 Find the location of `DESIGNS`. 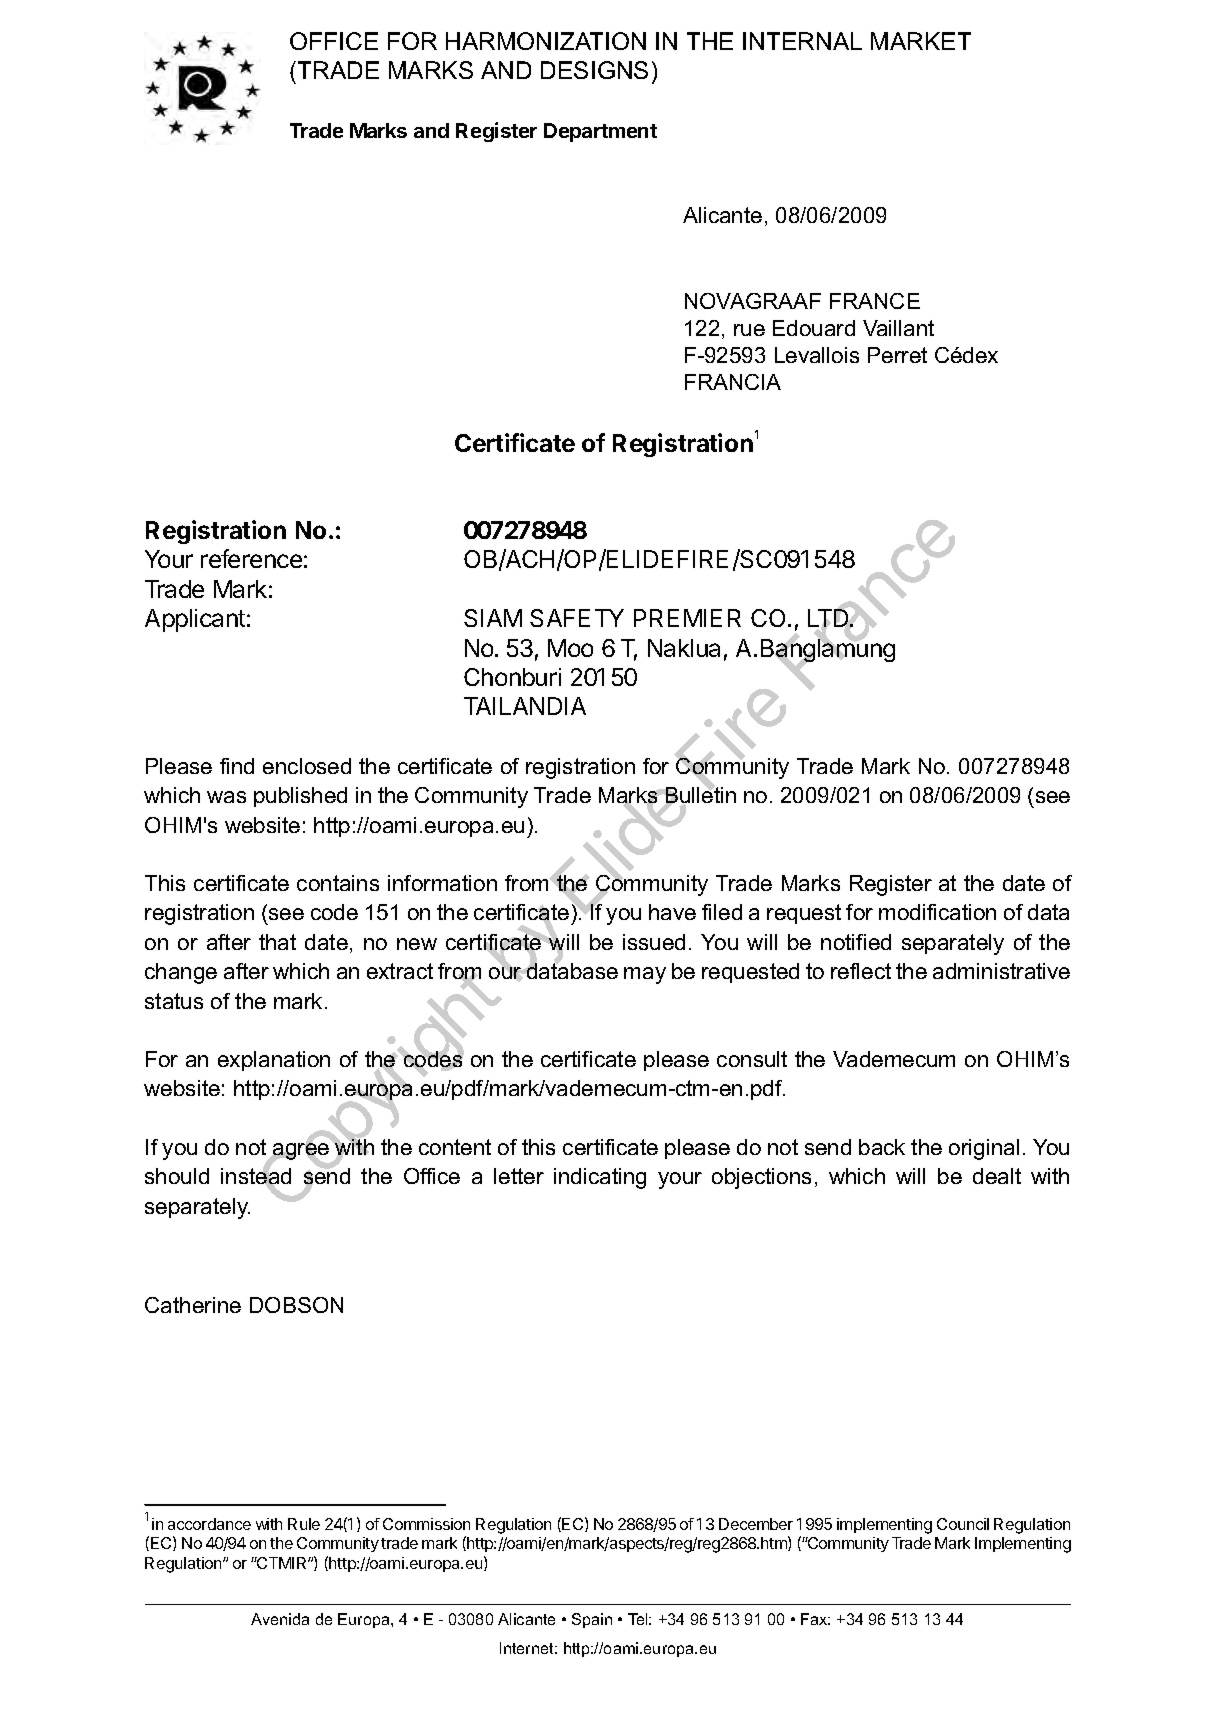

DESIGNS is located at coordinates (594, 70).
